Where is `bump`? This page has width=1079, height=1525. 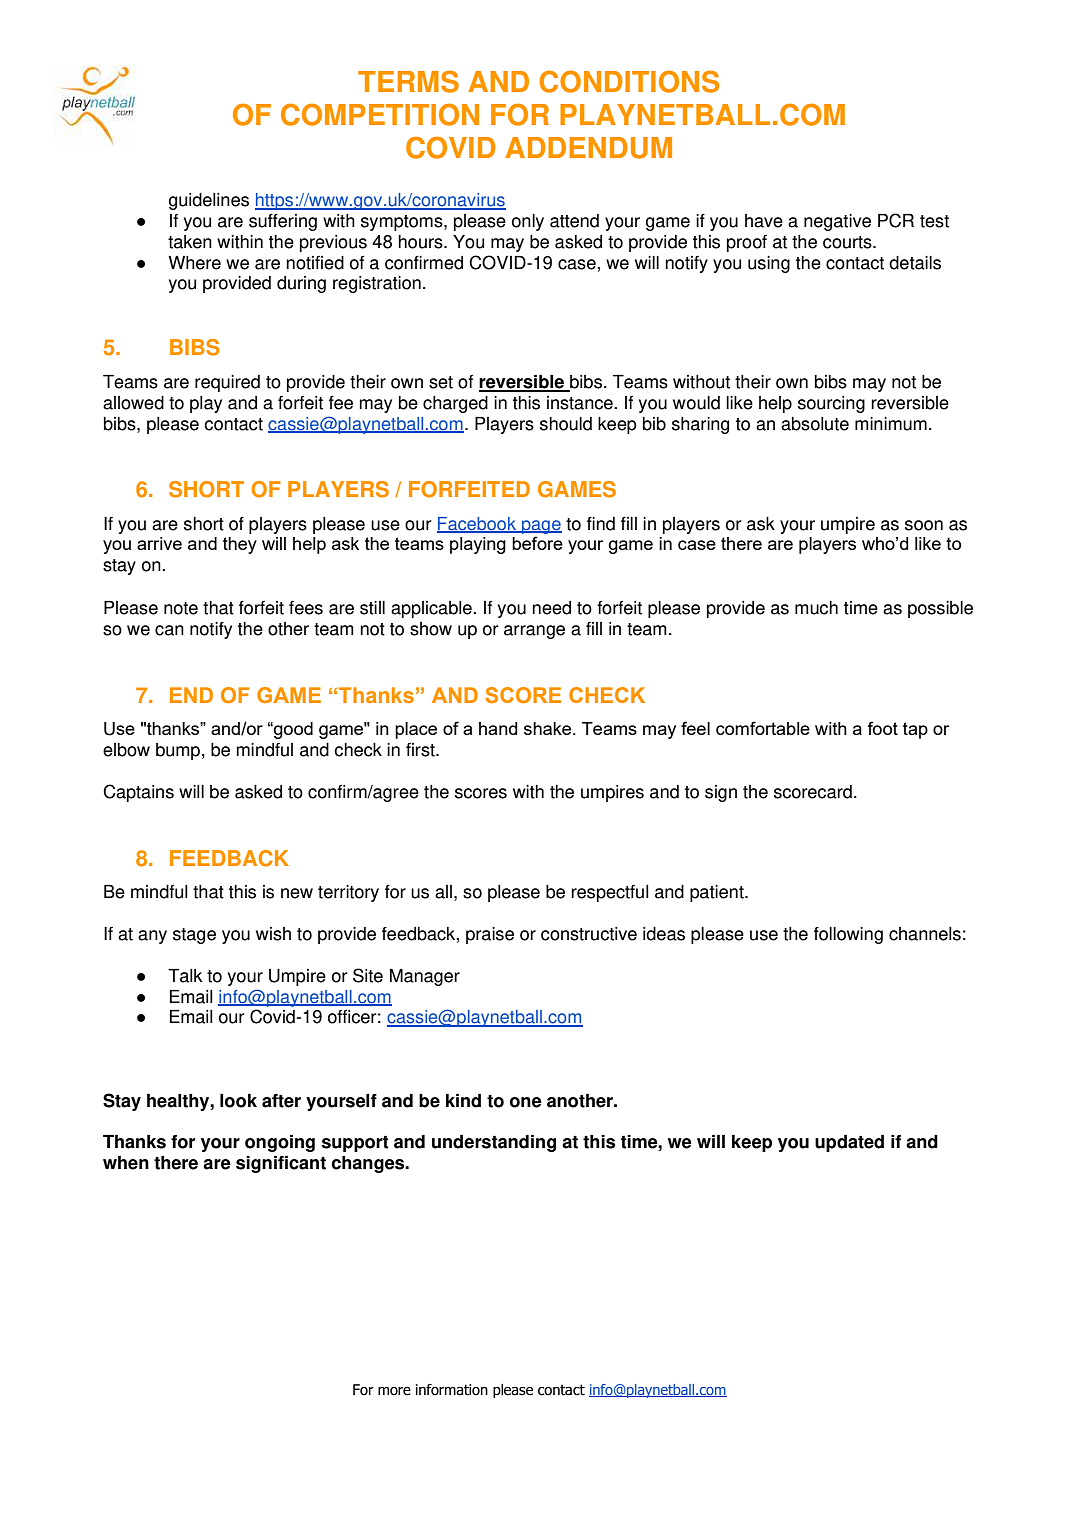 bump is located at coordinates (178, 751).
